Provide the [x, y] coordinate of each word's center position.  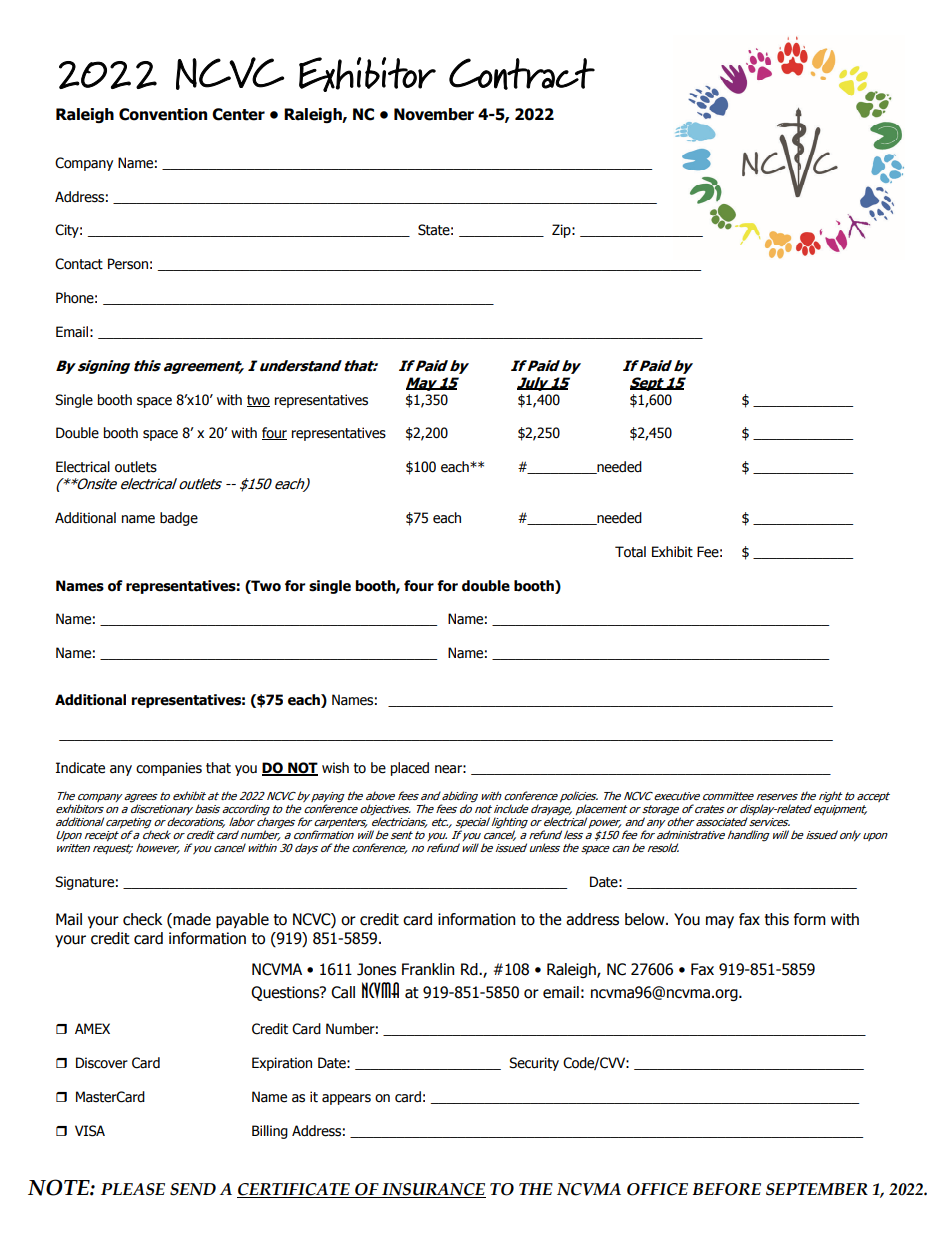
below [646, 919]
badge [179, 519]
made [191, 919]
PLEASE [133, 1189]
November [434, 114]
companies [169, 769]
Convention [163, 114]
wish [335, 768]
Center [238, 114]
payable [242, 920]
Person [128, 264]
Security [534, 1064]
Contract [522, 74]
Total [630, 552]
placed [410, 769]
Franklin [428, 969]
